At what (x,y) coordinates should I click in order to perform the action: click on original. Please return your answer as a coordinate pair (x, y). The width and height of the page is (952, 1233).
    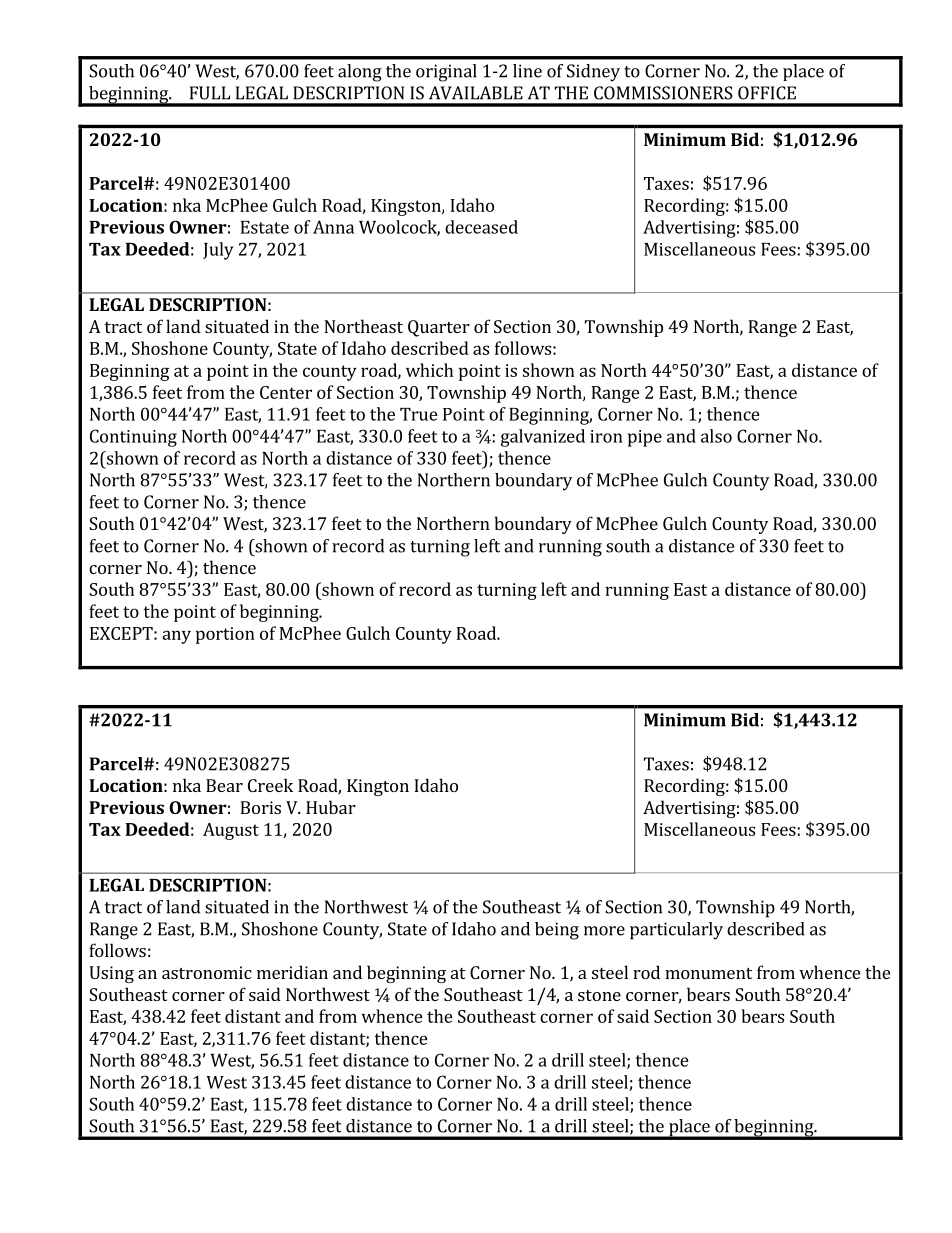
    Looking at the image, I should click on (446, 73).
